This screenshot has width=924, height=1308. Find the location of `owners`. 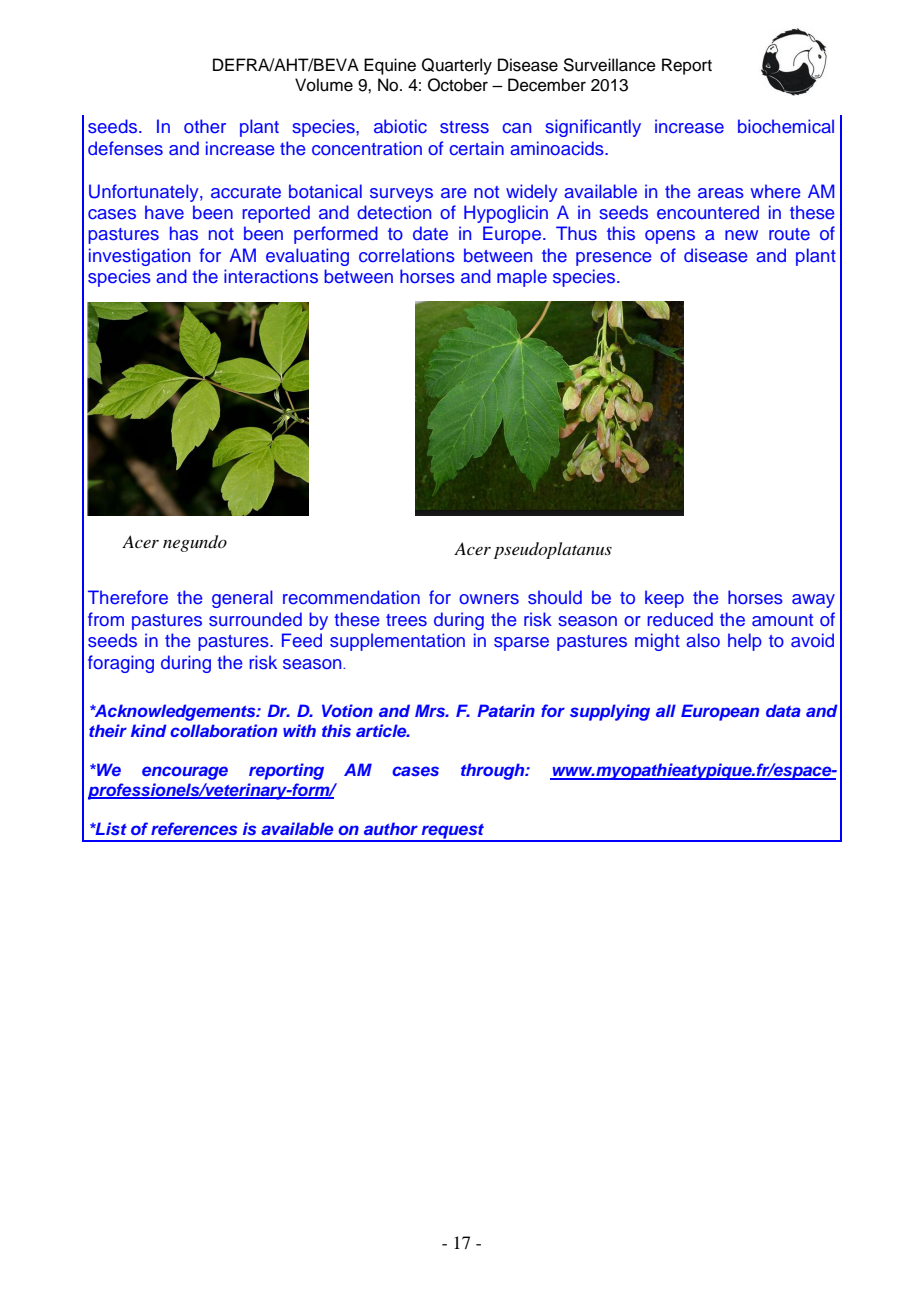

owners is located at coordinates (489, 599).
